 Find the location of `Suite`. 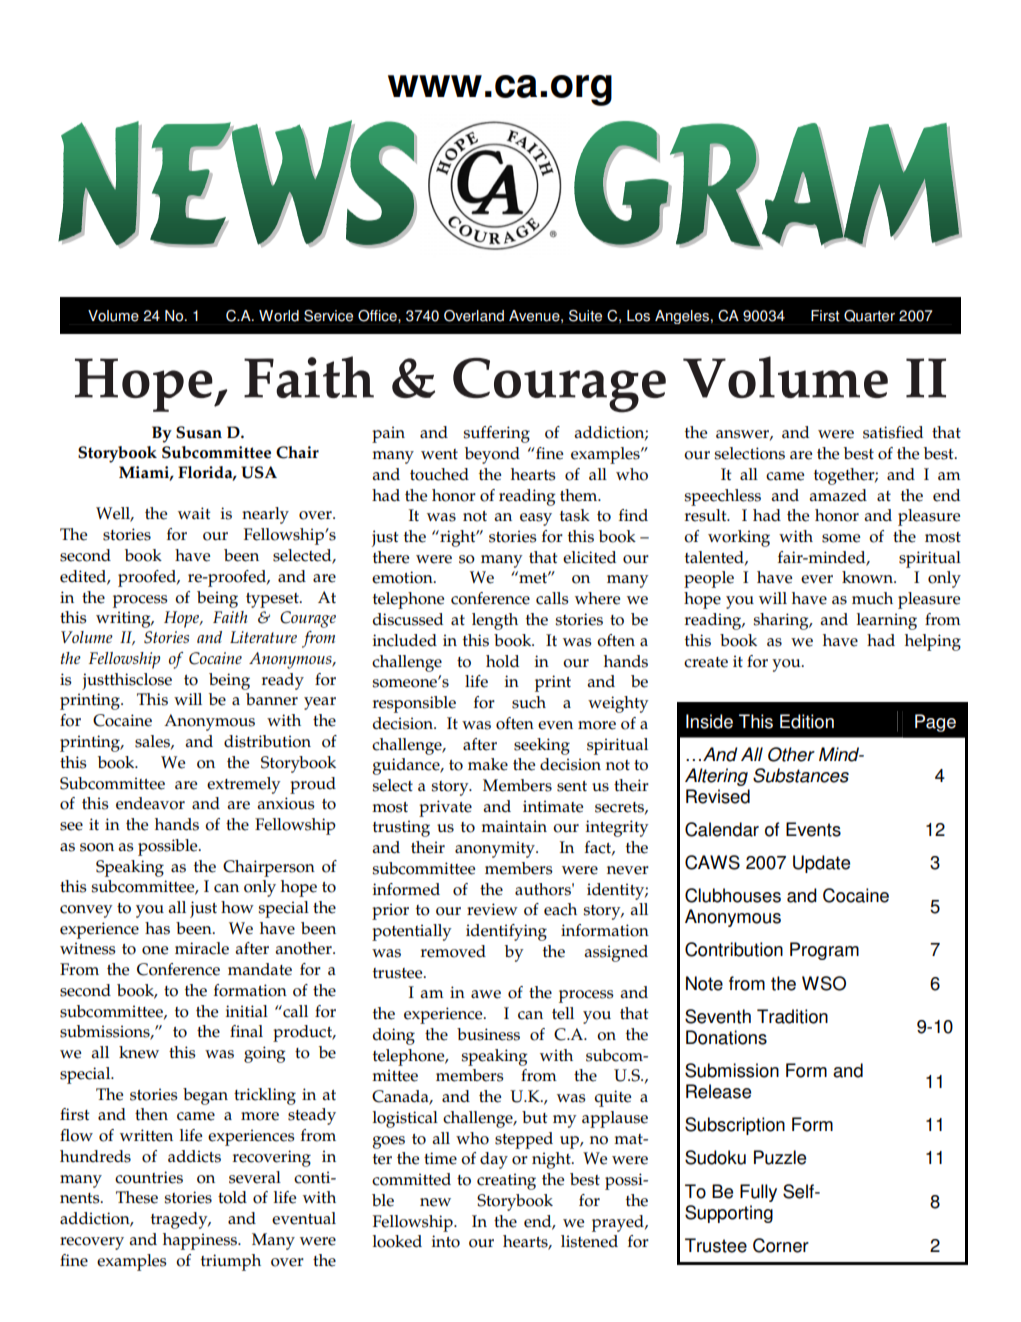

Suite is located at coordinates (585, 316).
